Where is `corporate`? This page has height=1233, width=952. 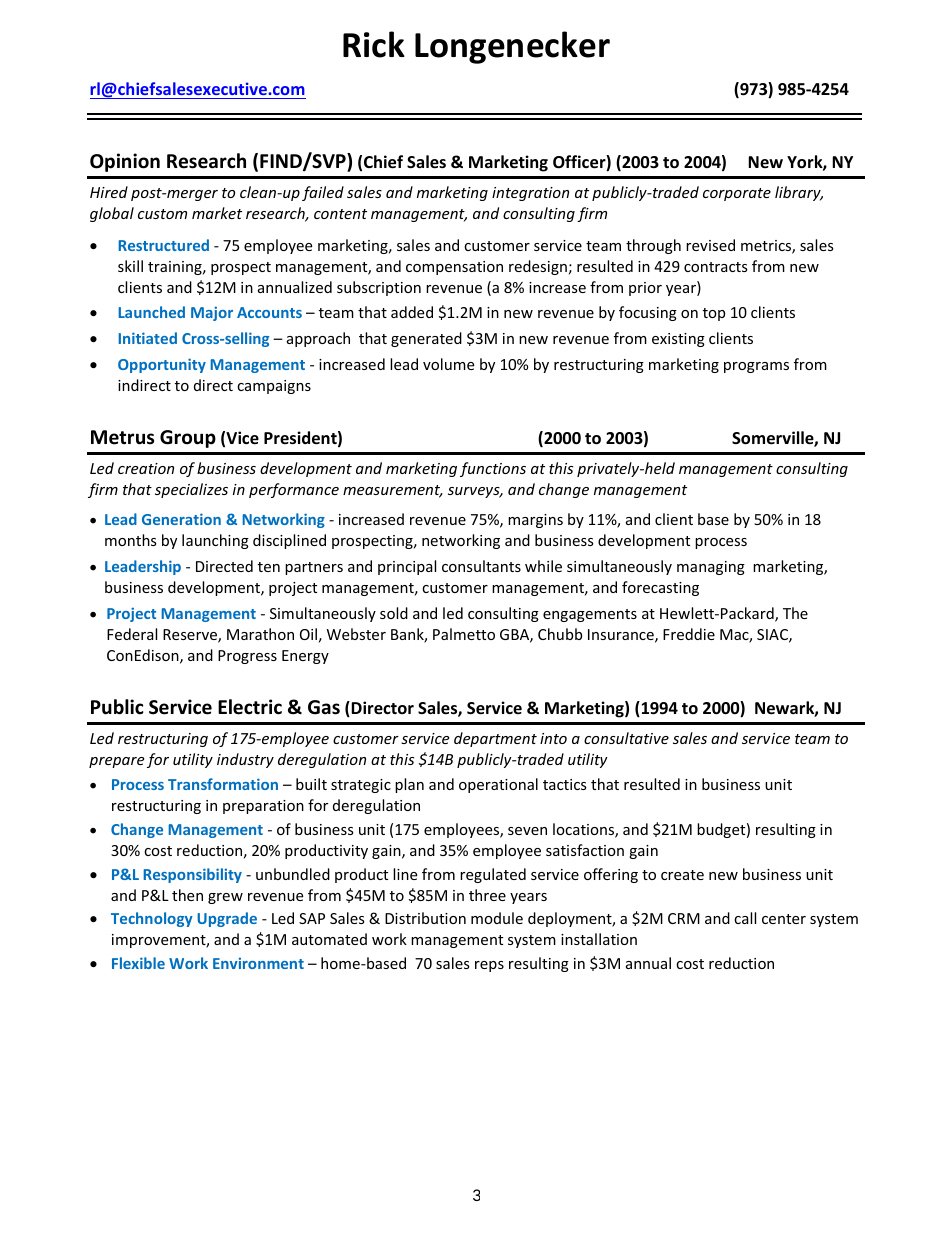
corporate is located at coordinates (737, 194).
